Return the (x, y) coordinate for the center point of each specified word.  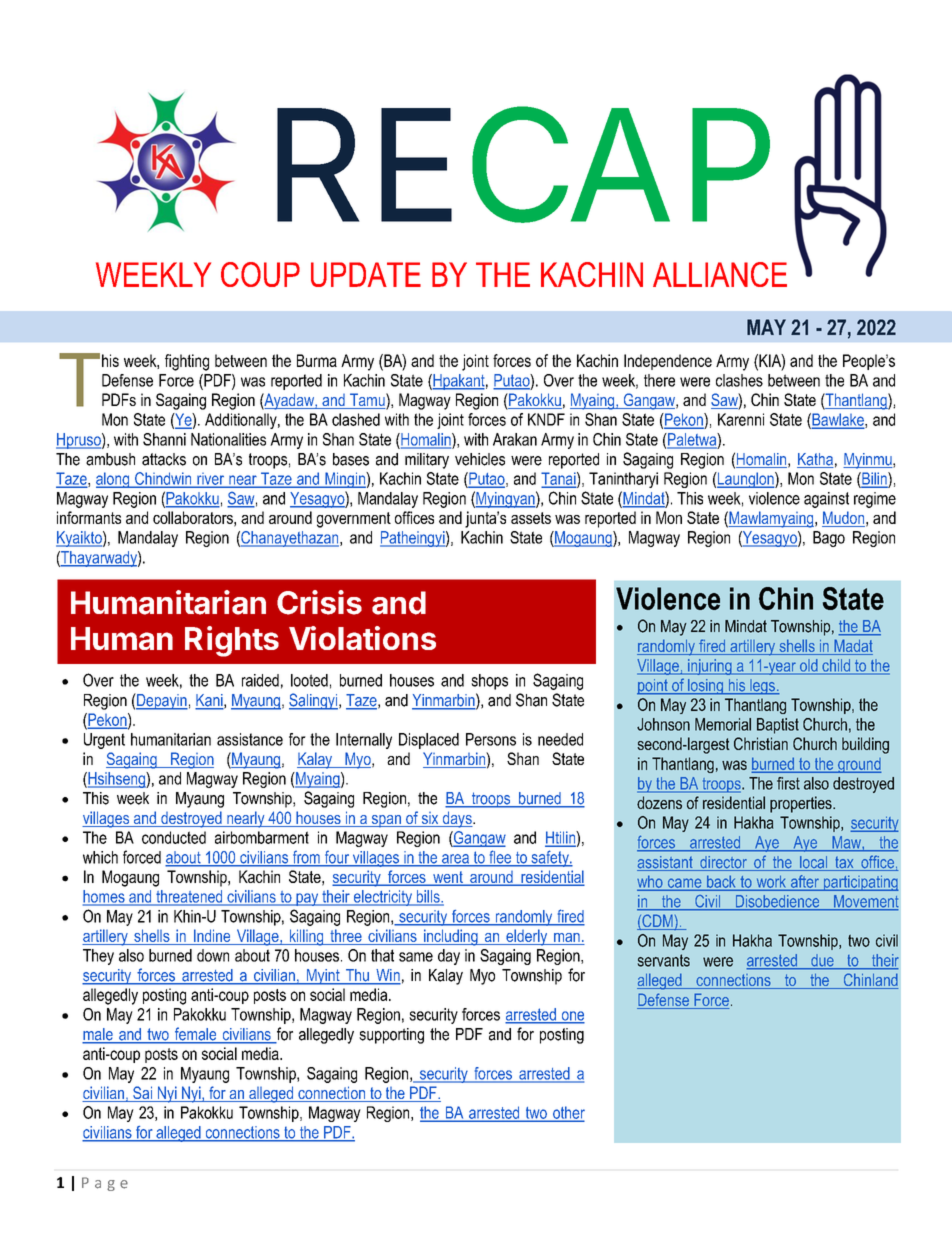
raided (260, 680)
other (568, 1113)
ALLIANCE (720, 274)
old (809, 666)
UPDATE (366, 274)
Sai (142, 1094)
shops (489, 682)
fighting (187, 362)
